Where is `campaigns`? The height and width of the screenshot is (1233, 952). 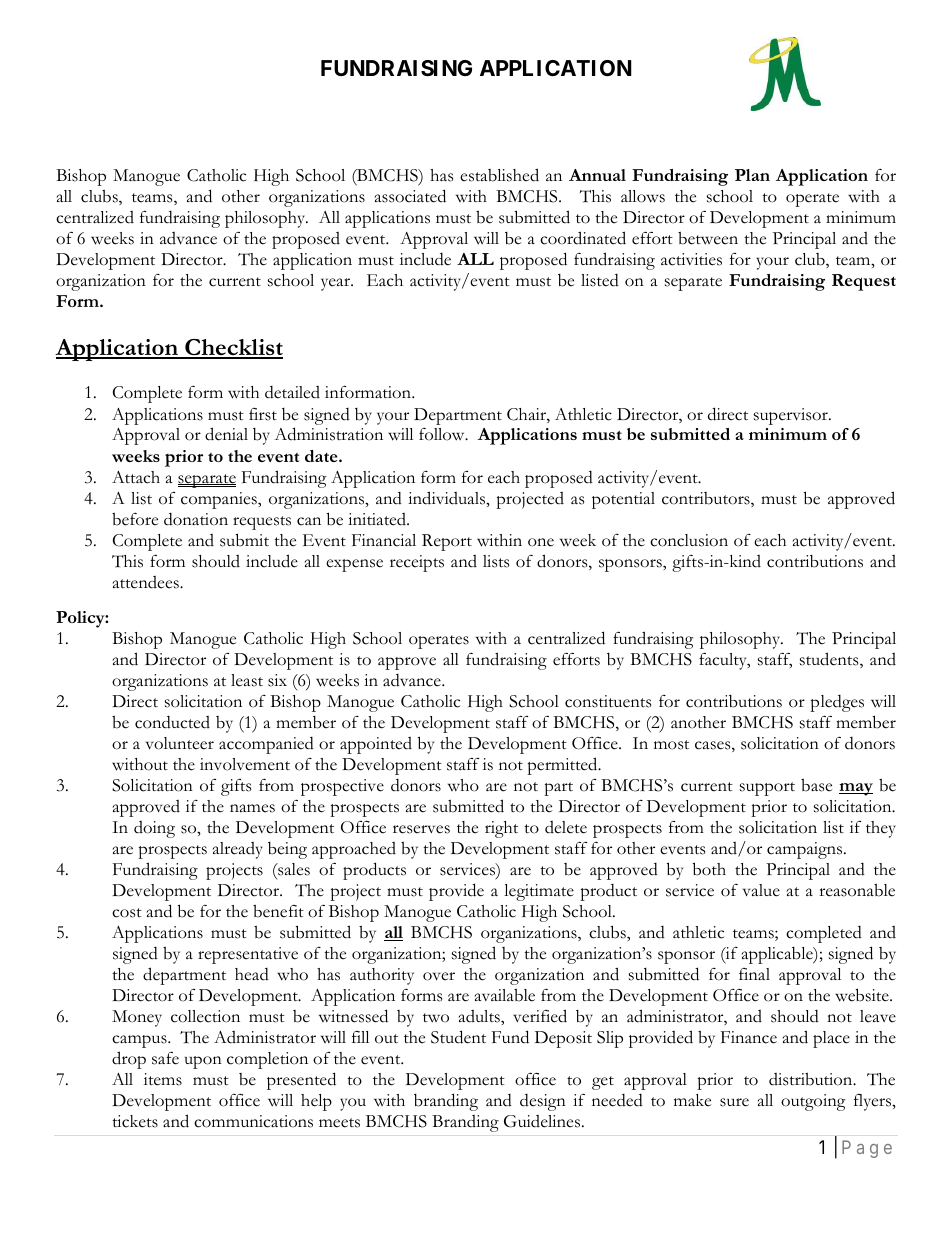 campaigns is located at coordinates (806, 850).
